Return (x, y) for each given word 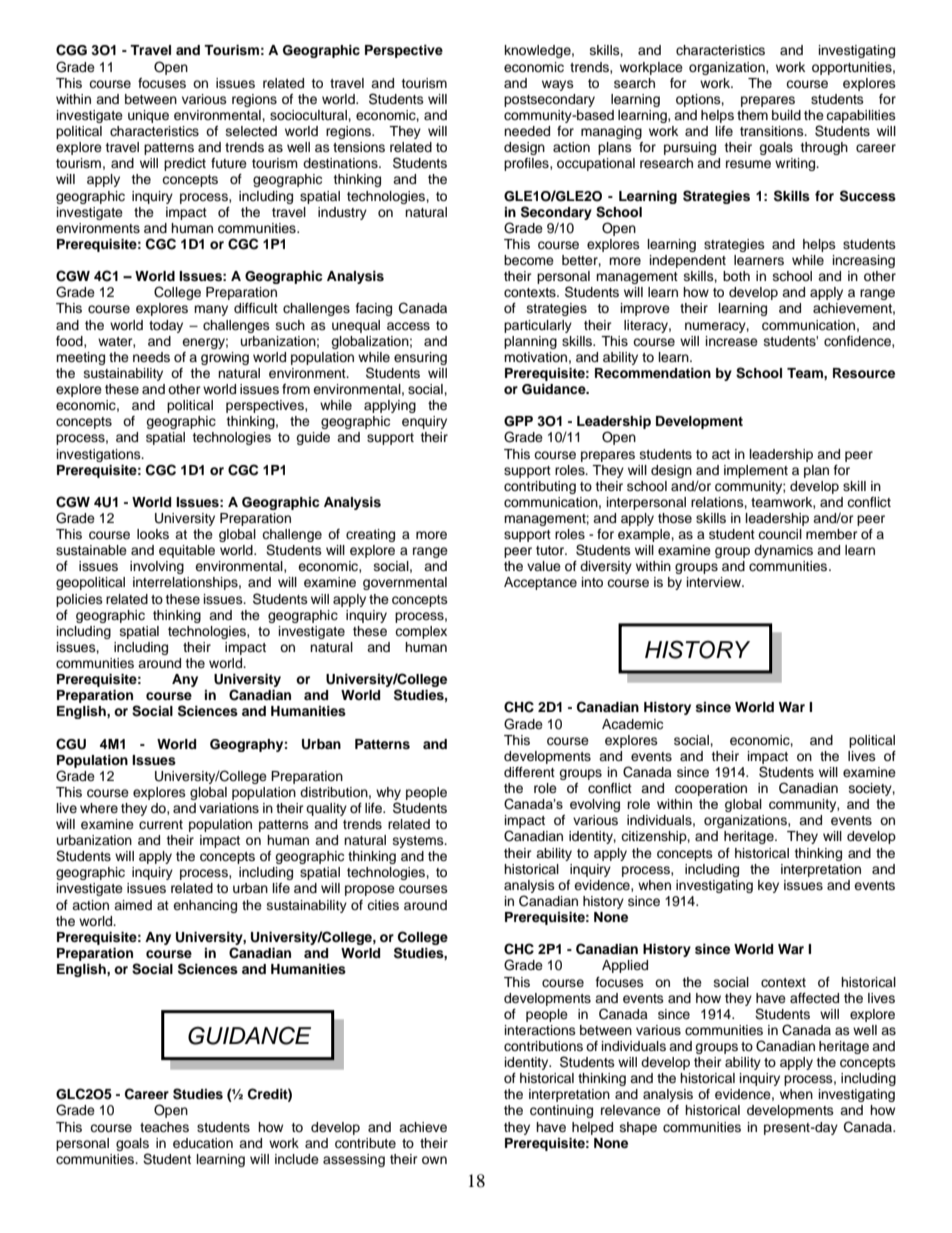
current (161, 824)
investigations (100, 455)
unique (148, 116)
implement (756, 471)
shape (638, 1128)
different (529, 772)
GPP (518, 421)
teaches (164, 1127)
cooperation (711, 789)
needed (527, 131)
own (434, 1160)
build (786, 115)
